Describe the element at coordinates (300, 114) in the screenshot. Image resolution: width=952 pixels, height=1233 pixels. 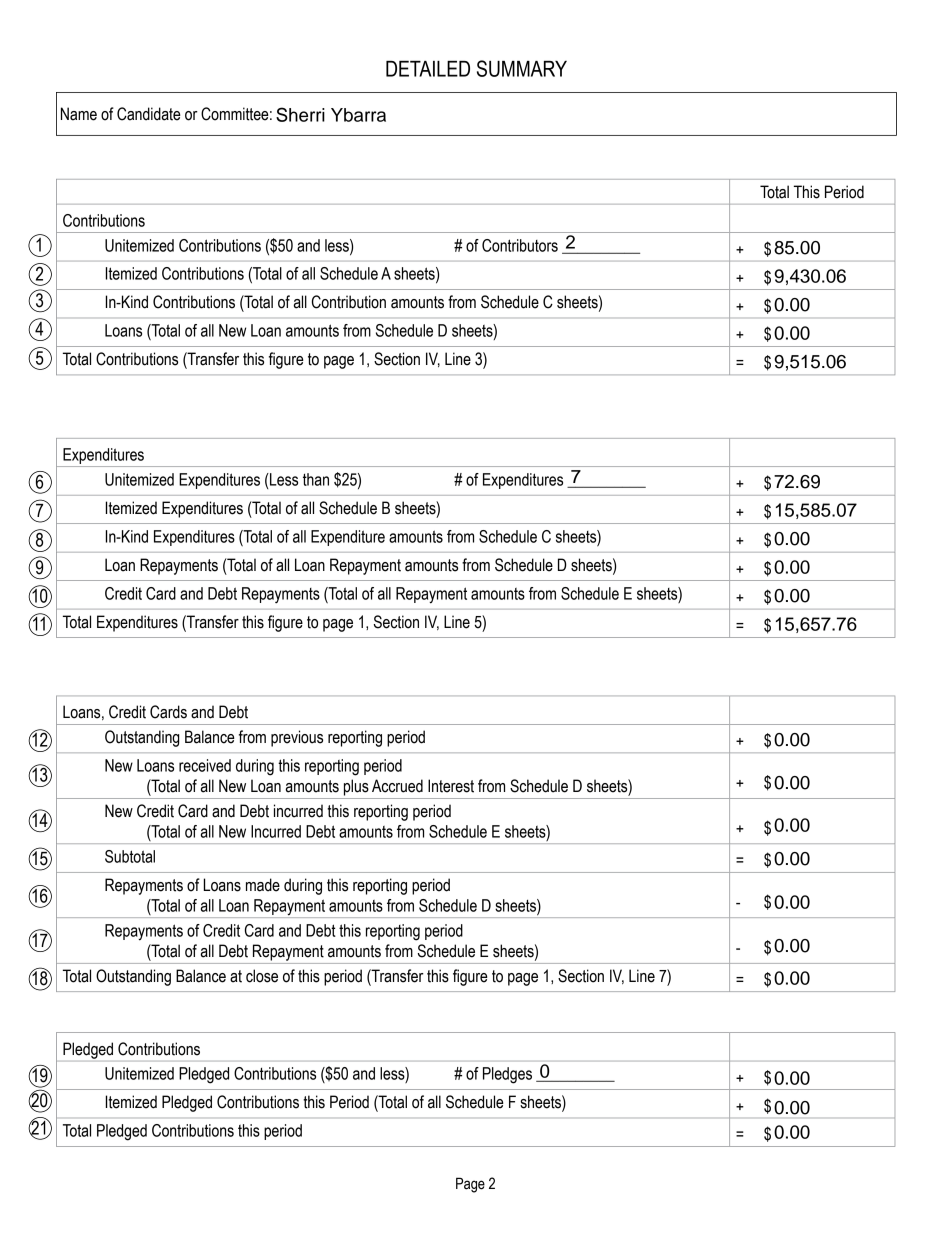
I see `Sherri` at that location.
